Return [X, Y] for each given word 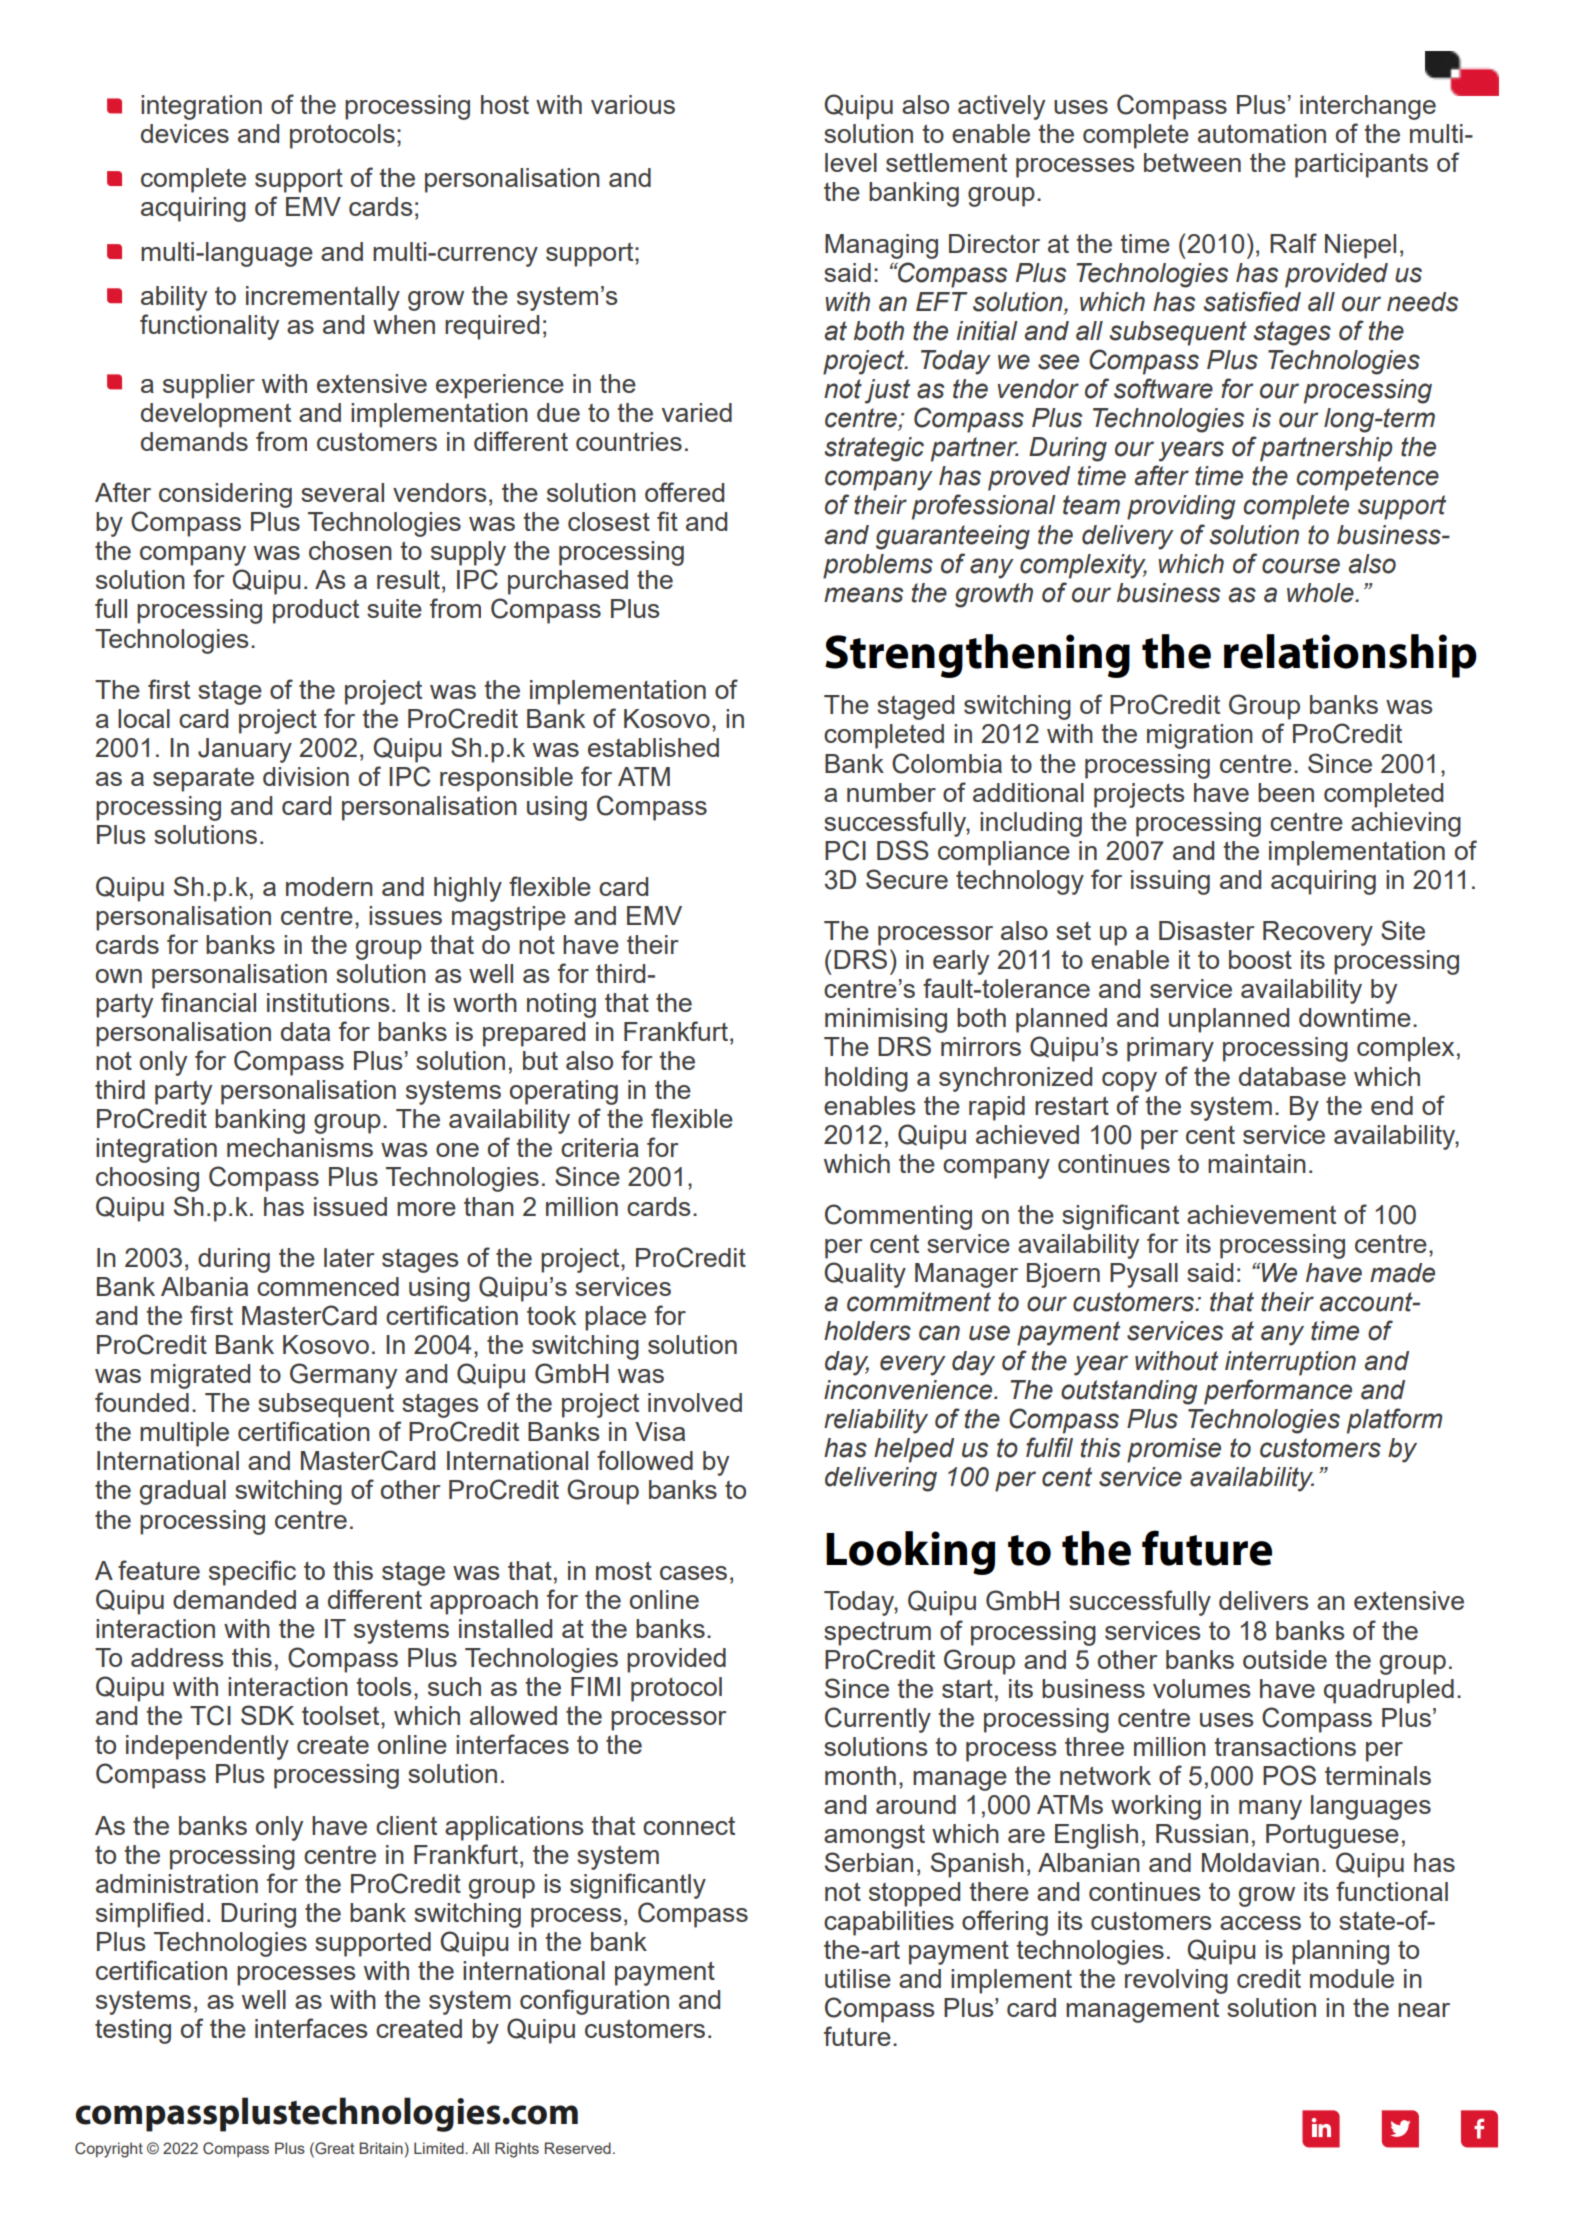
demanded [234, 1599]
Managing [881, 246]
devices [185, 133]
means [863, 595]
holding [866, 1079]
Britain [381, 2148]
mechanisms [300, 1147]
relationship [1350, 656]
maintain [1257, 1163]
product [316, 611]
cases [693, 1573]
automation [1262, 133]
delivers [1264, 1600]
